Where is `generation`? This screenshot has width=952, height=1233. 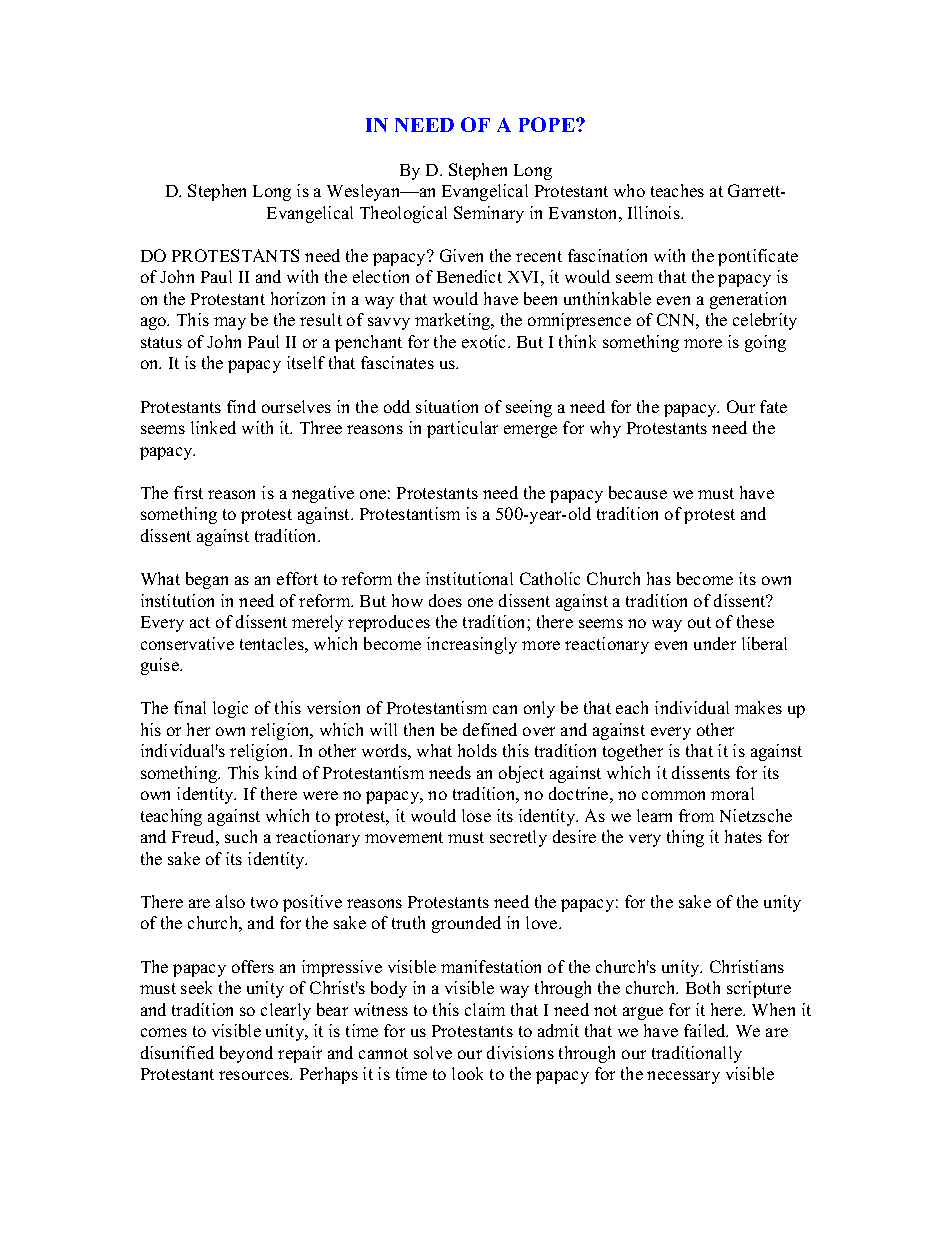
generation is located at coordinates (748, 300).
